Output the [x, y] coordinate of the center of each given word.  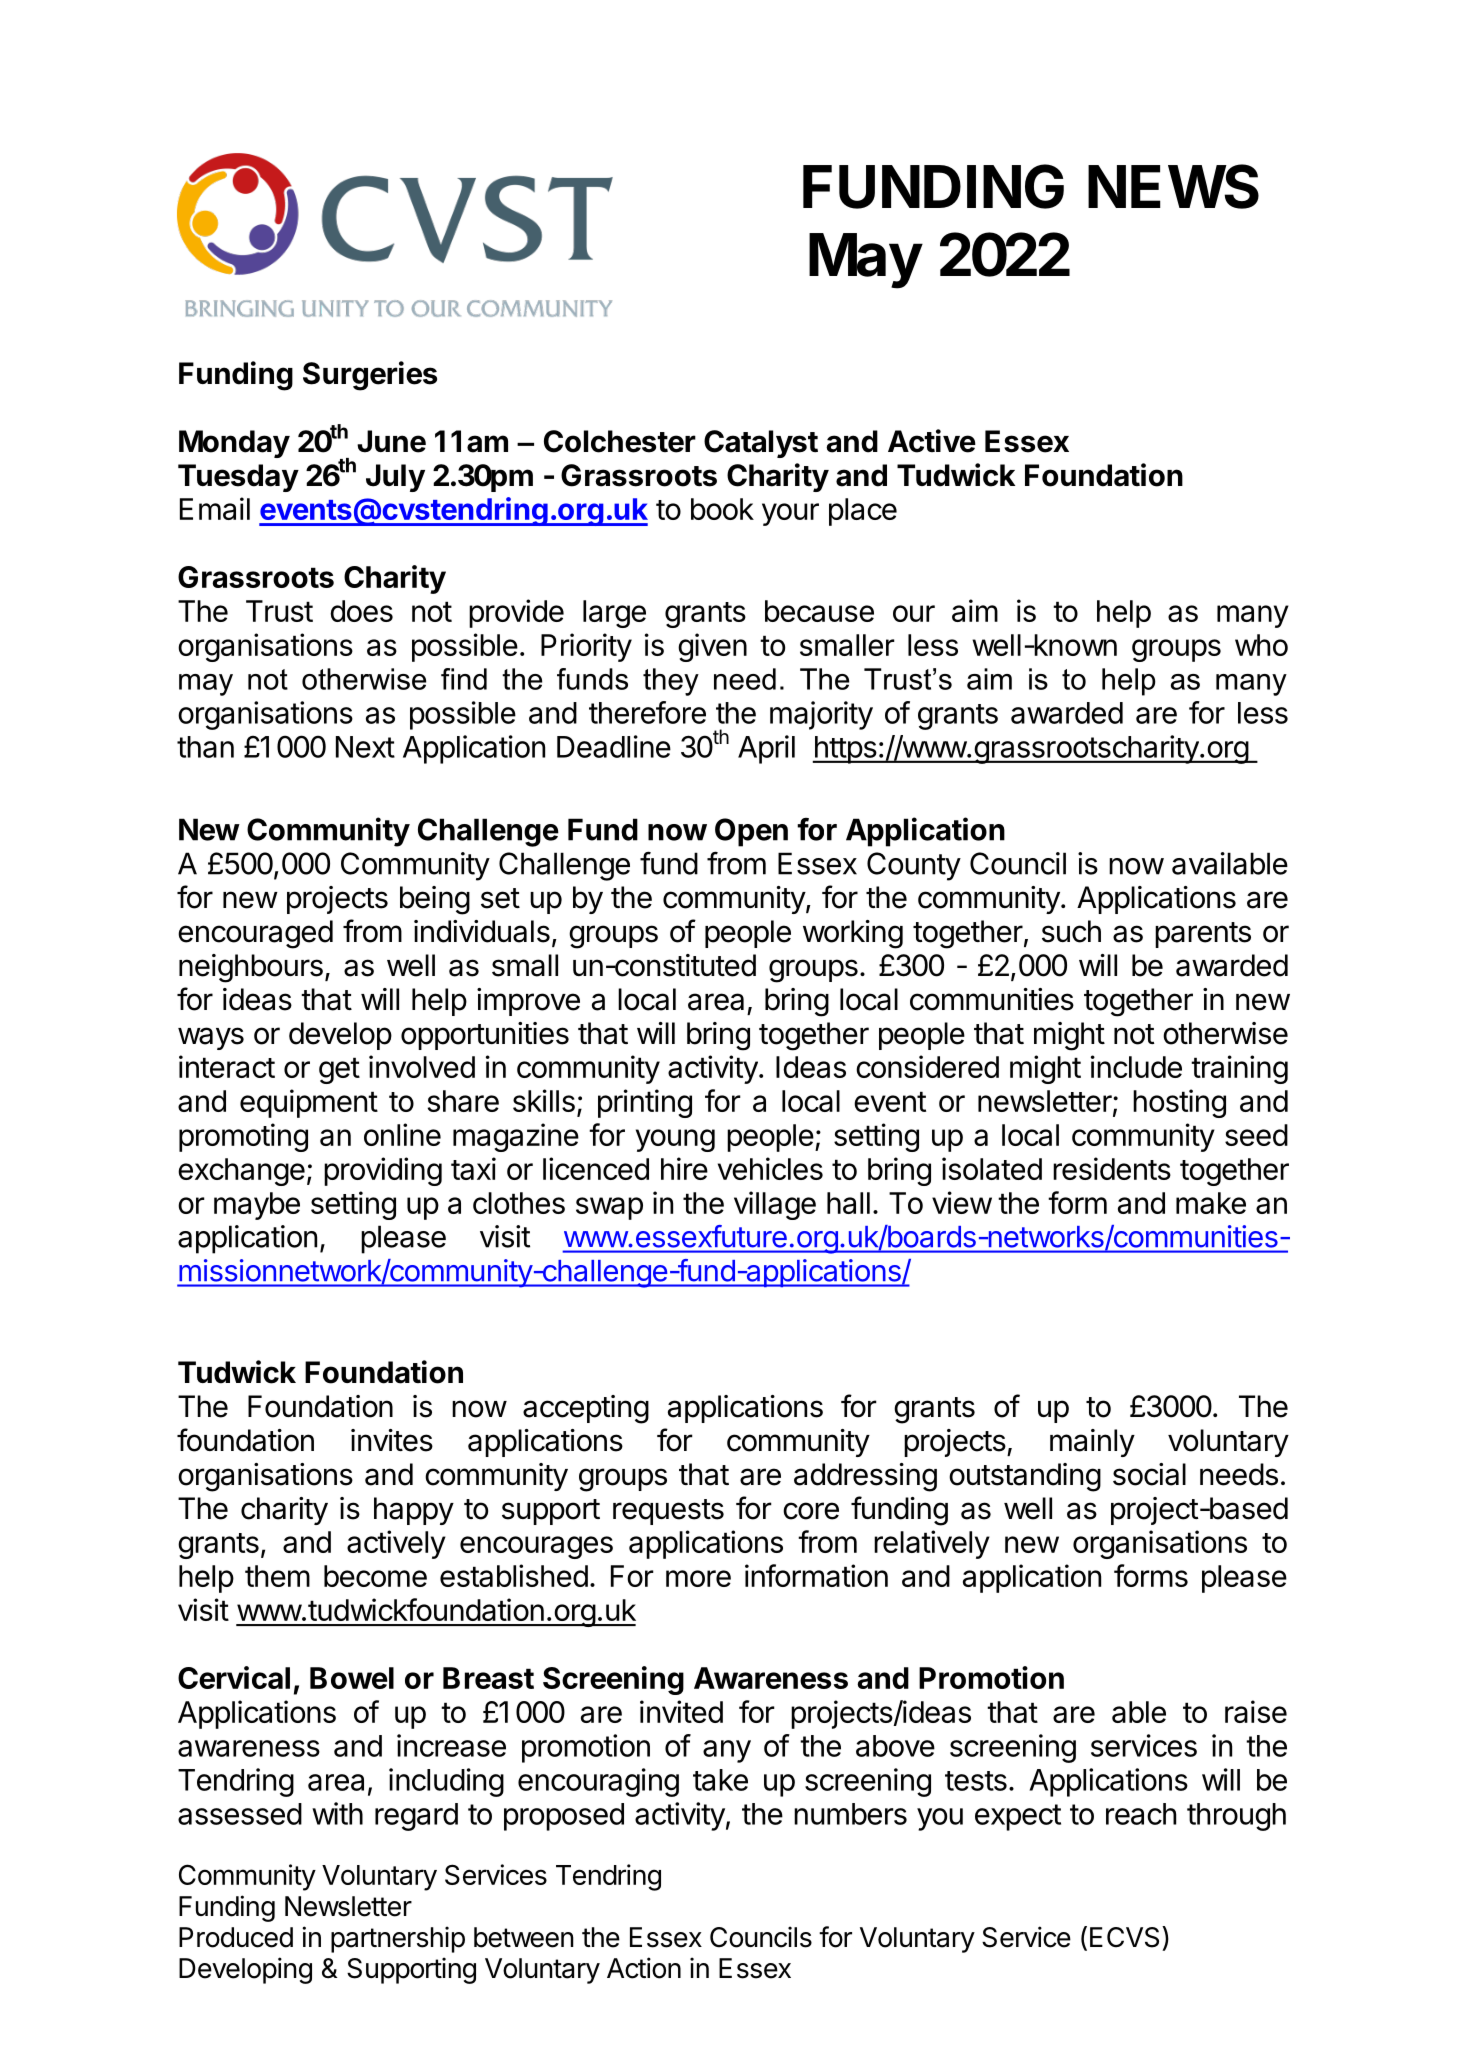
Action [644, 1968]
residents [1112, 1168]
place [863, 512]
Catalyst [761, 444]
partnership [398, 1939]
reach [1141, 1814]
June [391, 441]
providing [383, 1171]
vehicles [770, 1168]
